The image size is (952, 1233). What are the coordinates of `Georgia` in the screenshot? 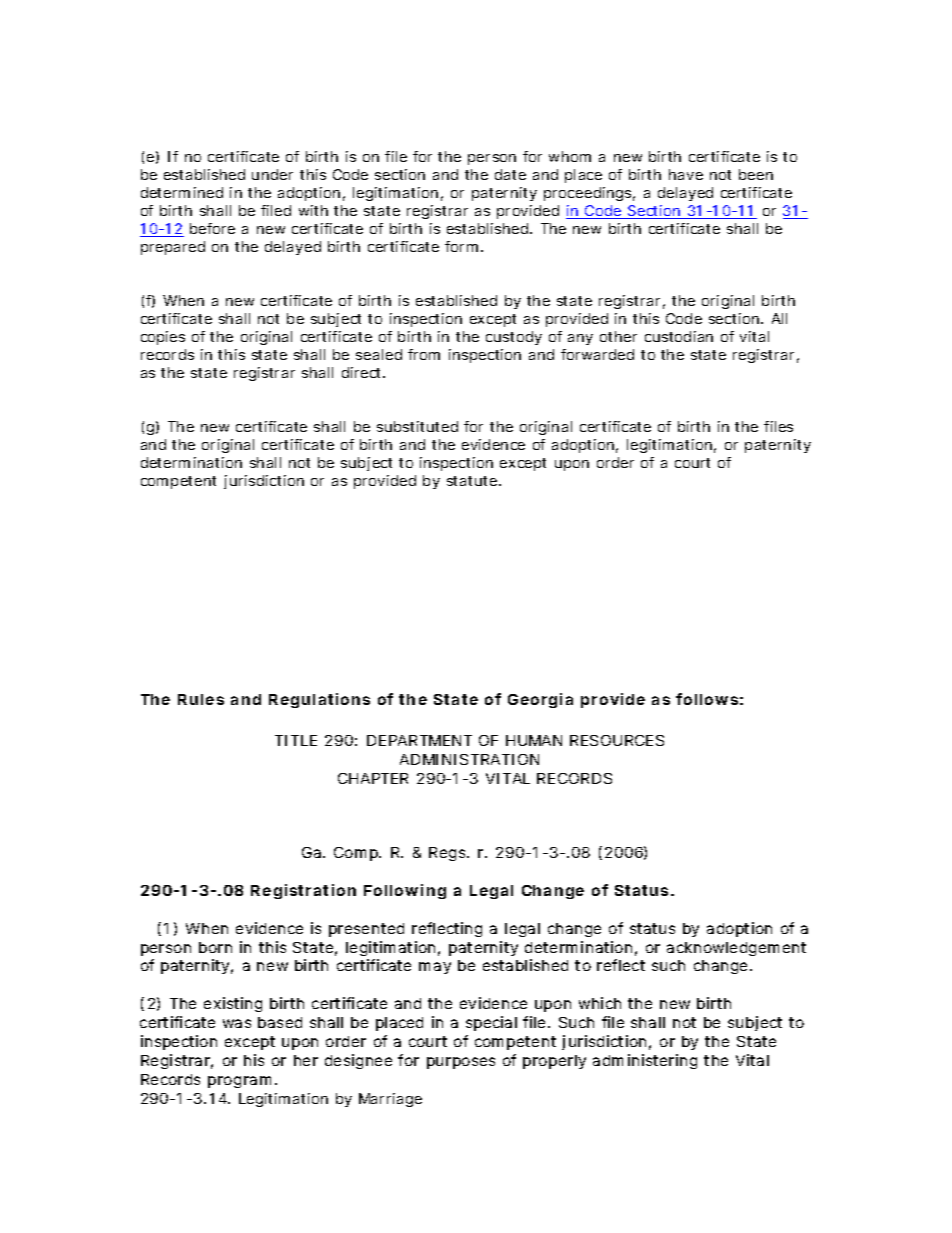 It's located at (540, 700).
